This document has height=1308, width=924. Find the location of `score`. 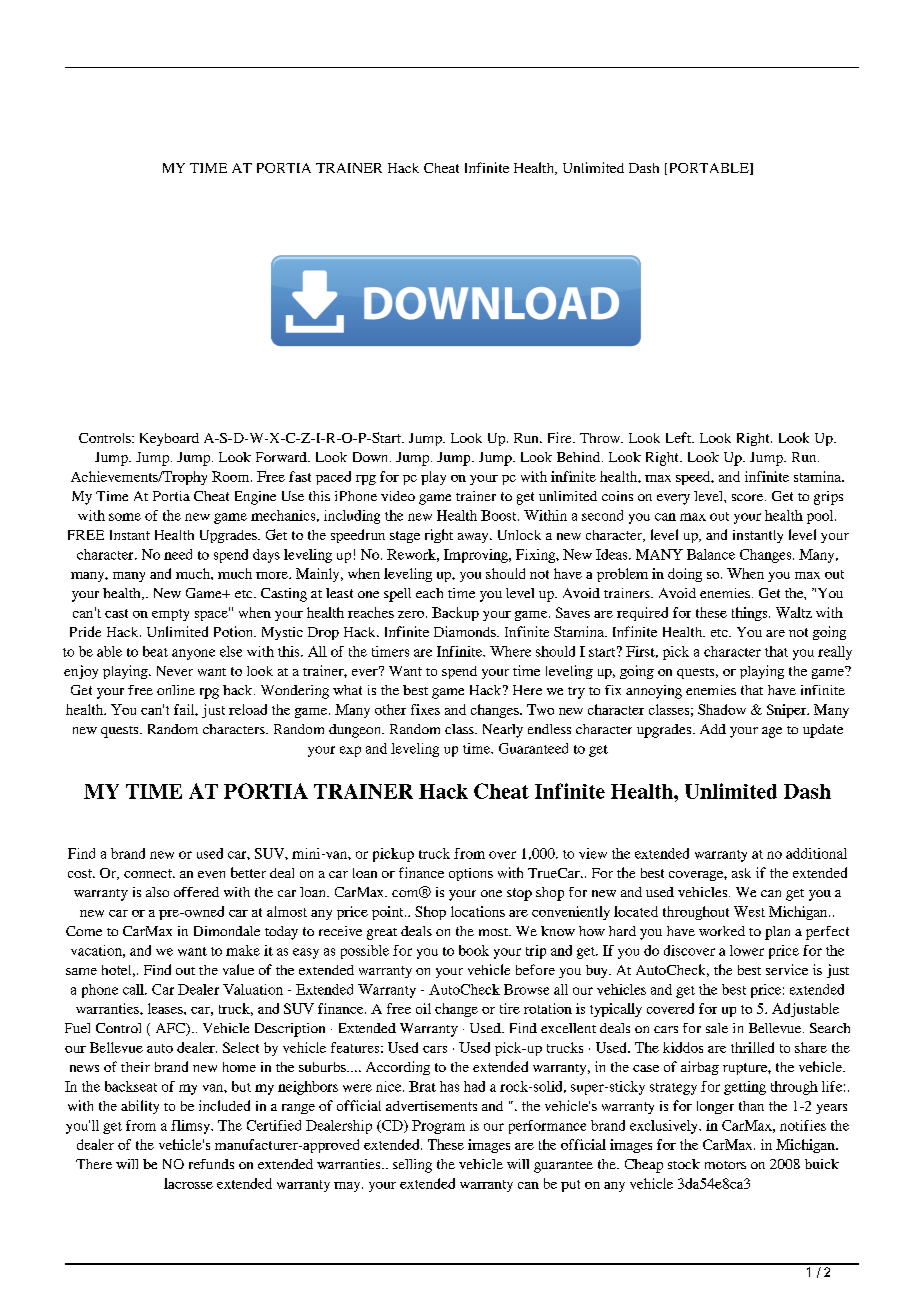

score is located at coordinates (749, 497).
